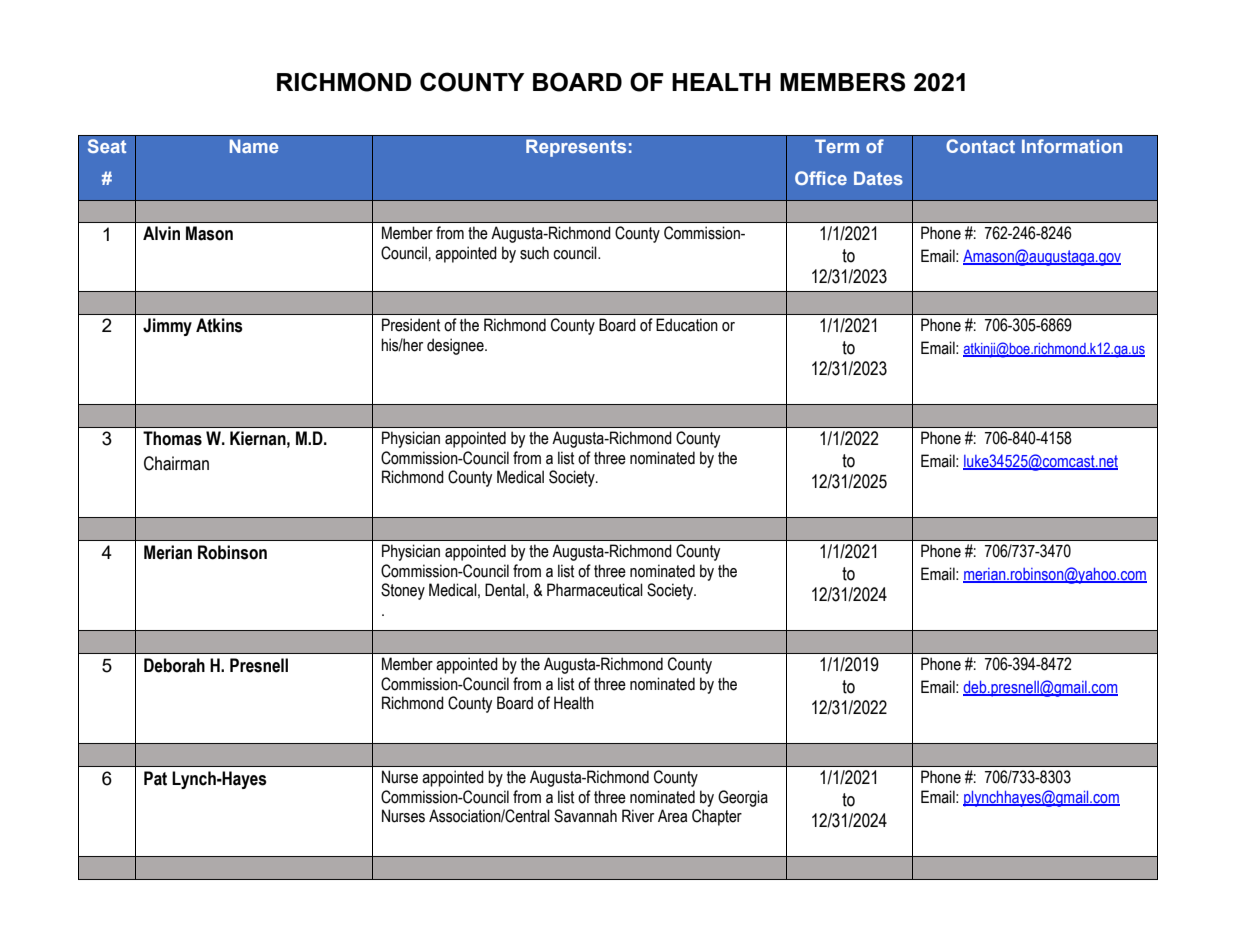  I want to click on Education, so click(687, 325).
